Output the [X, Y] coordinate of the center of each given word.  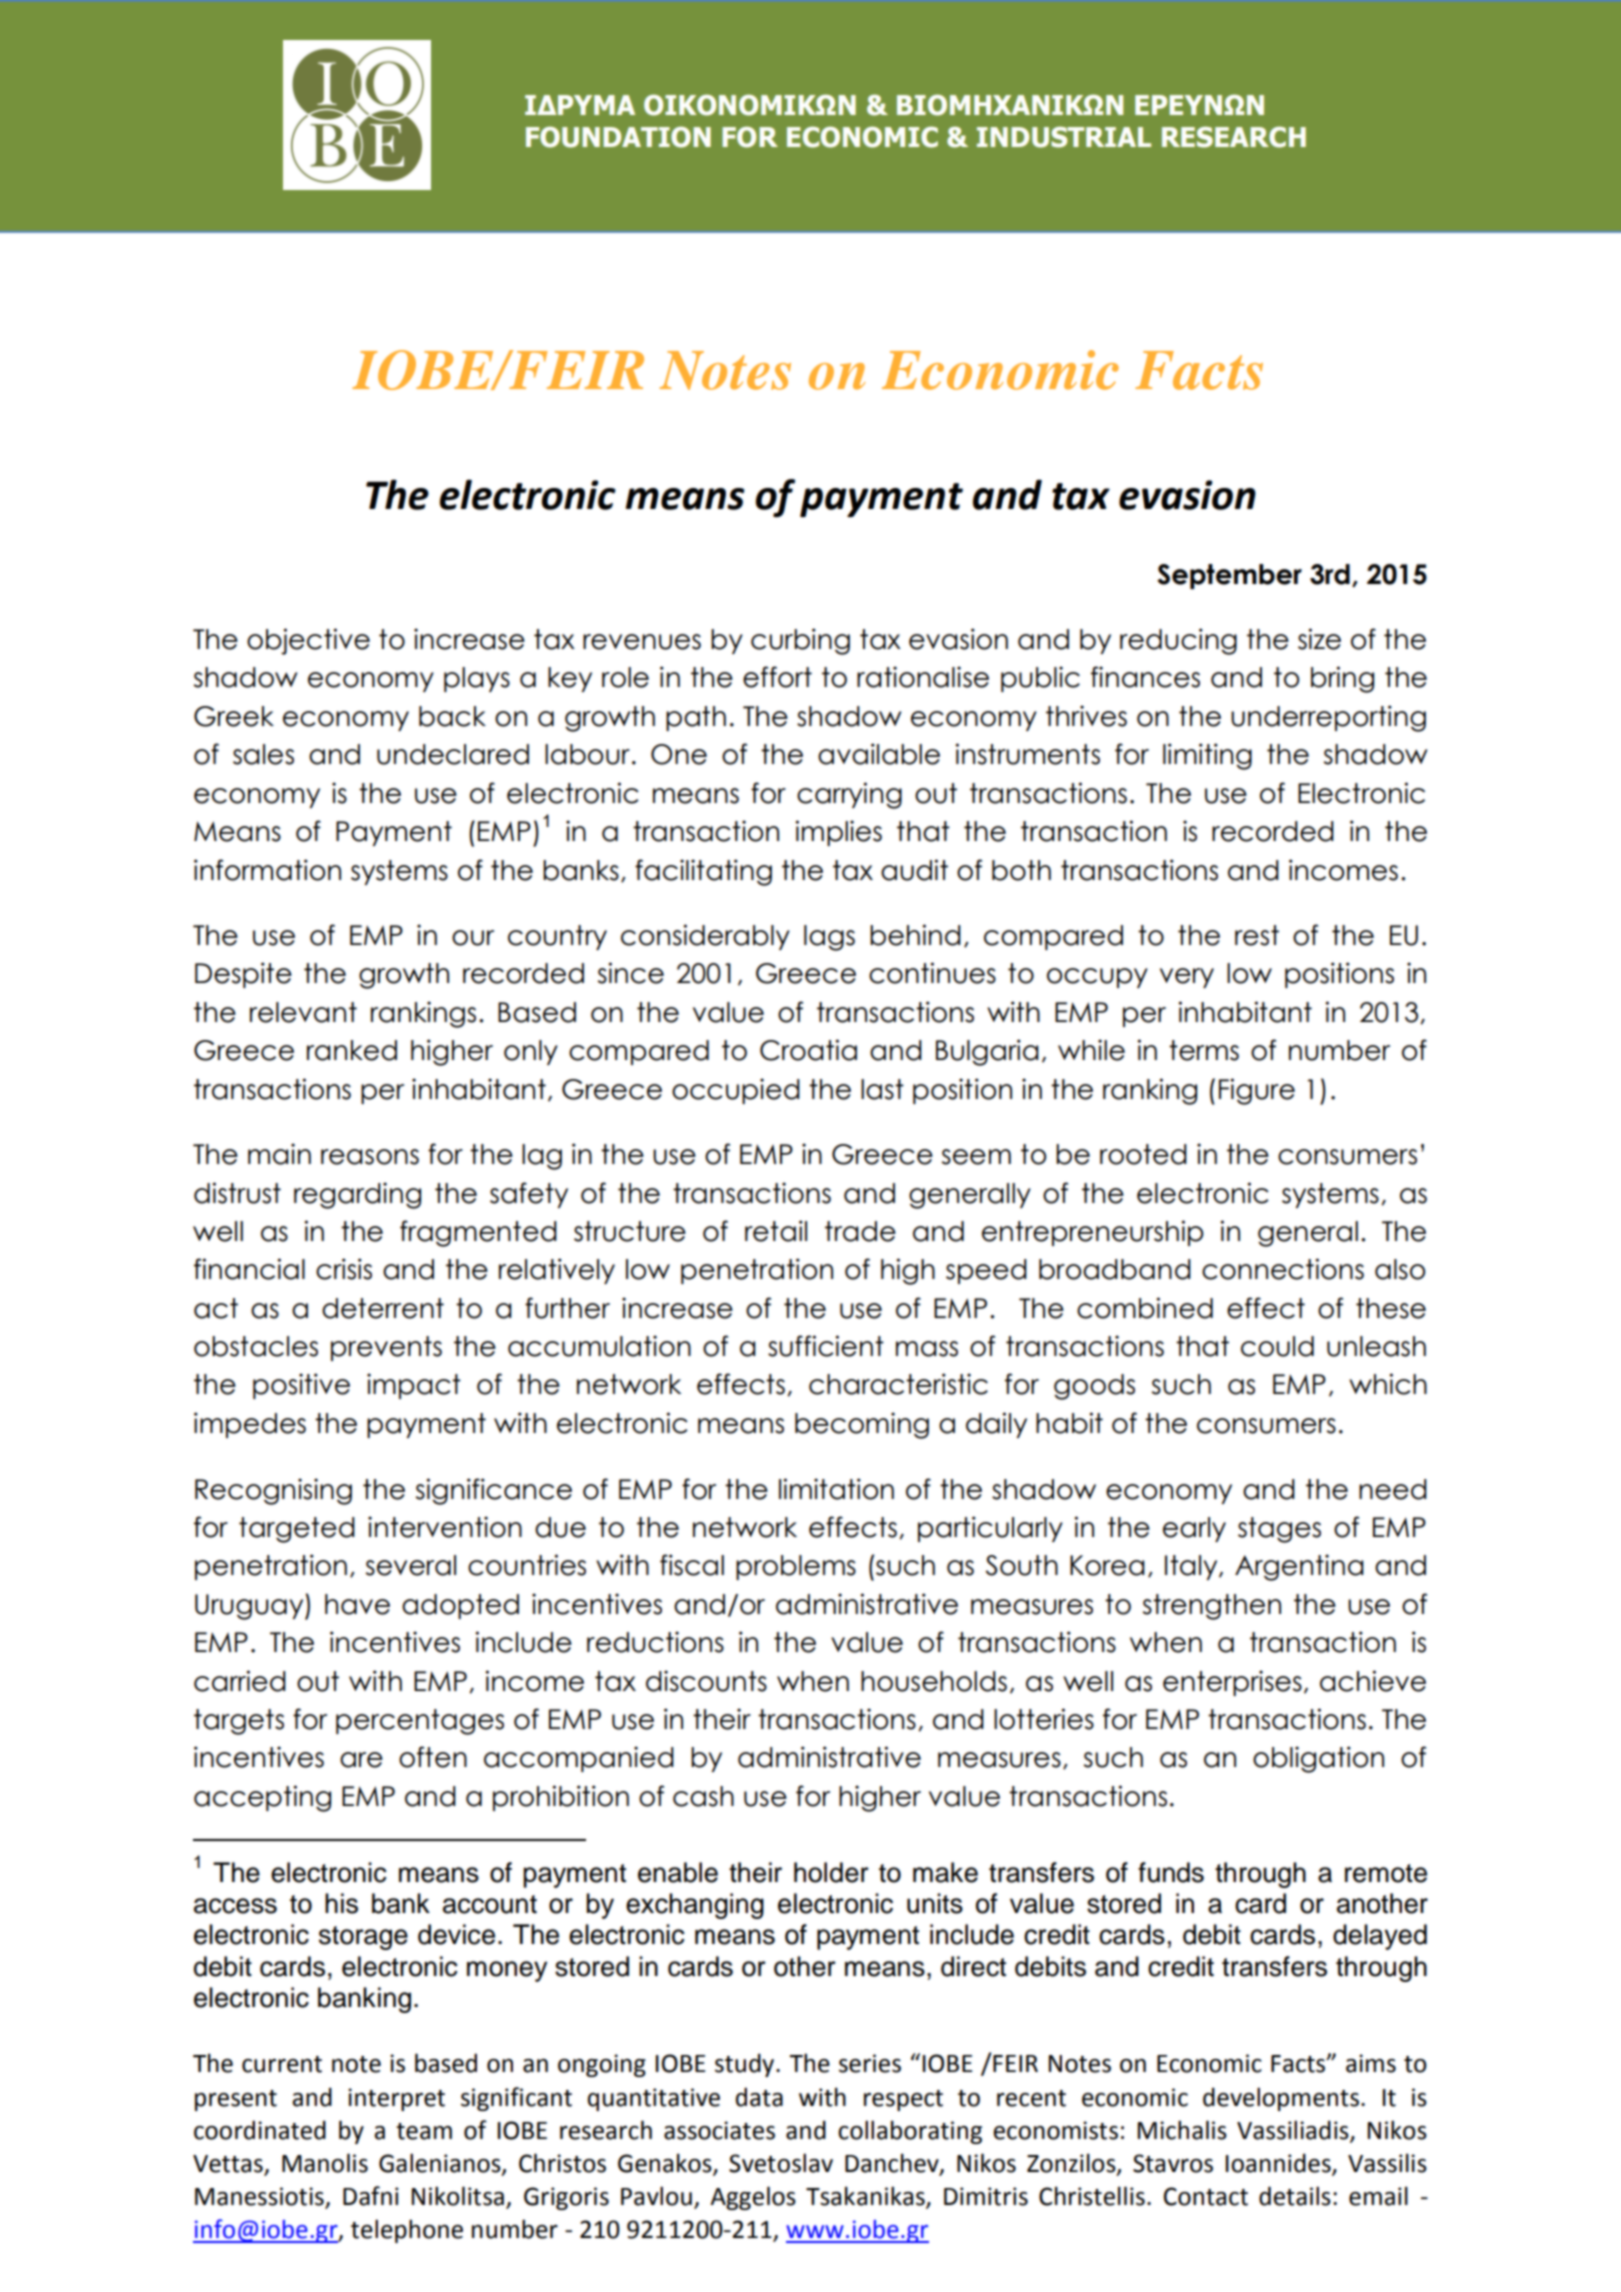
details [1295, 2196]
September [1229, 576]
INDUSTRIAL [1064, 137]
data [759, 2097]
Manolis [325, 2163]
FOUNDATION [618, 137]
